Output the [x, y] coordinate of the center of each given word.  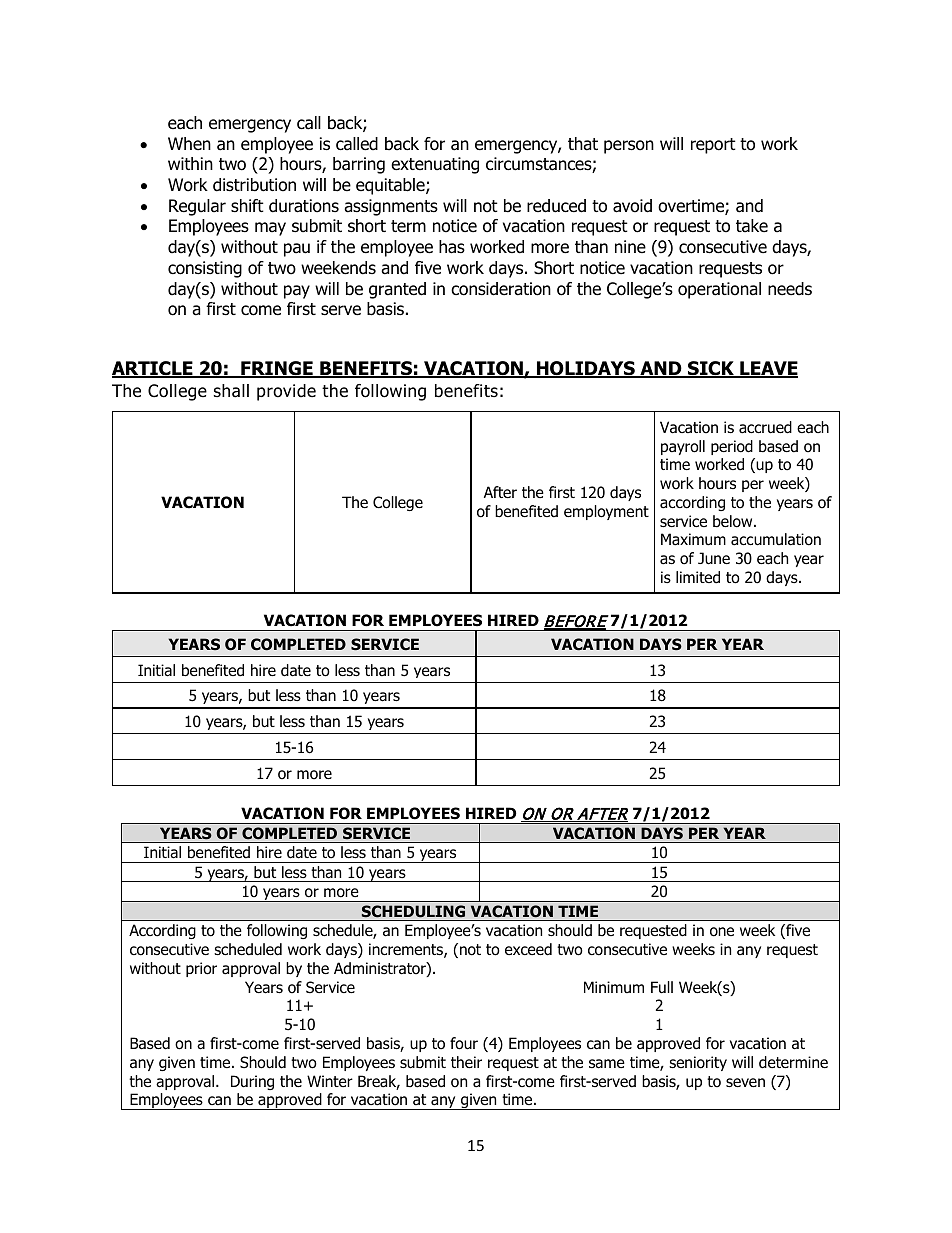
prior [201, 969]
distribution [254, 185]
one [722, 932]
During [252, 1082]
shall [231, 391]
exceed [528, 949]
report [713, 146]
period [732, 447]
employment [606, 512]
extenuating [435, 165]
